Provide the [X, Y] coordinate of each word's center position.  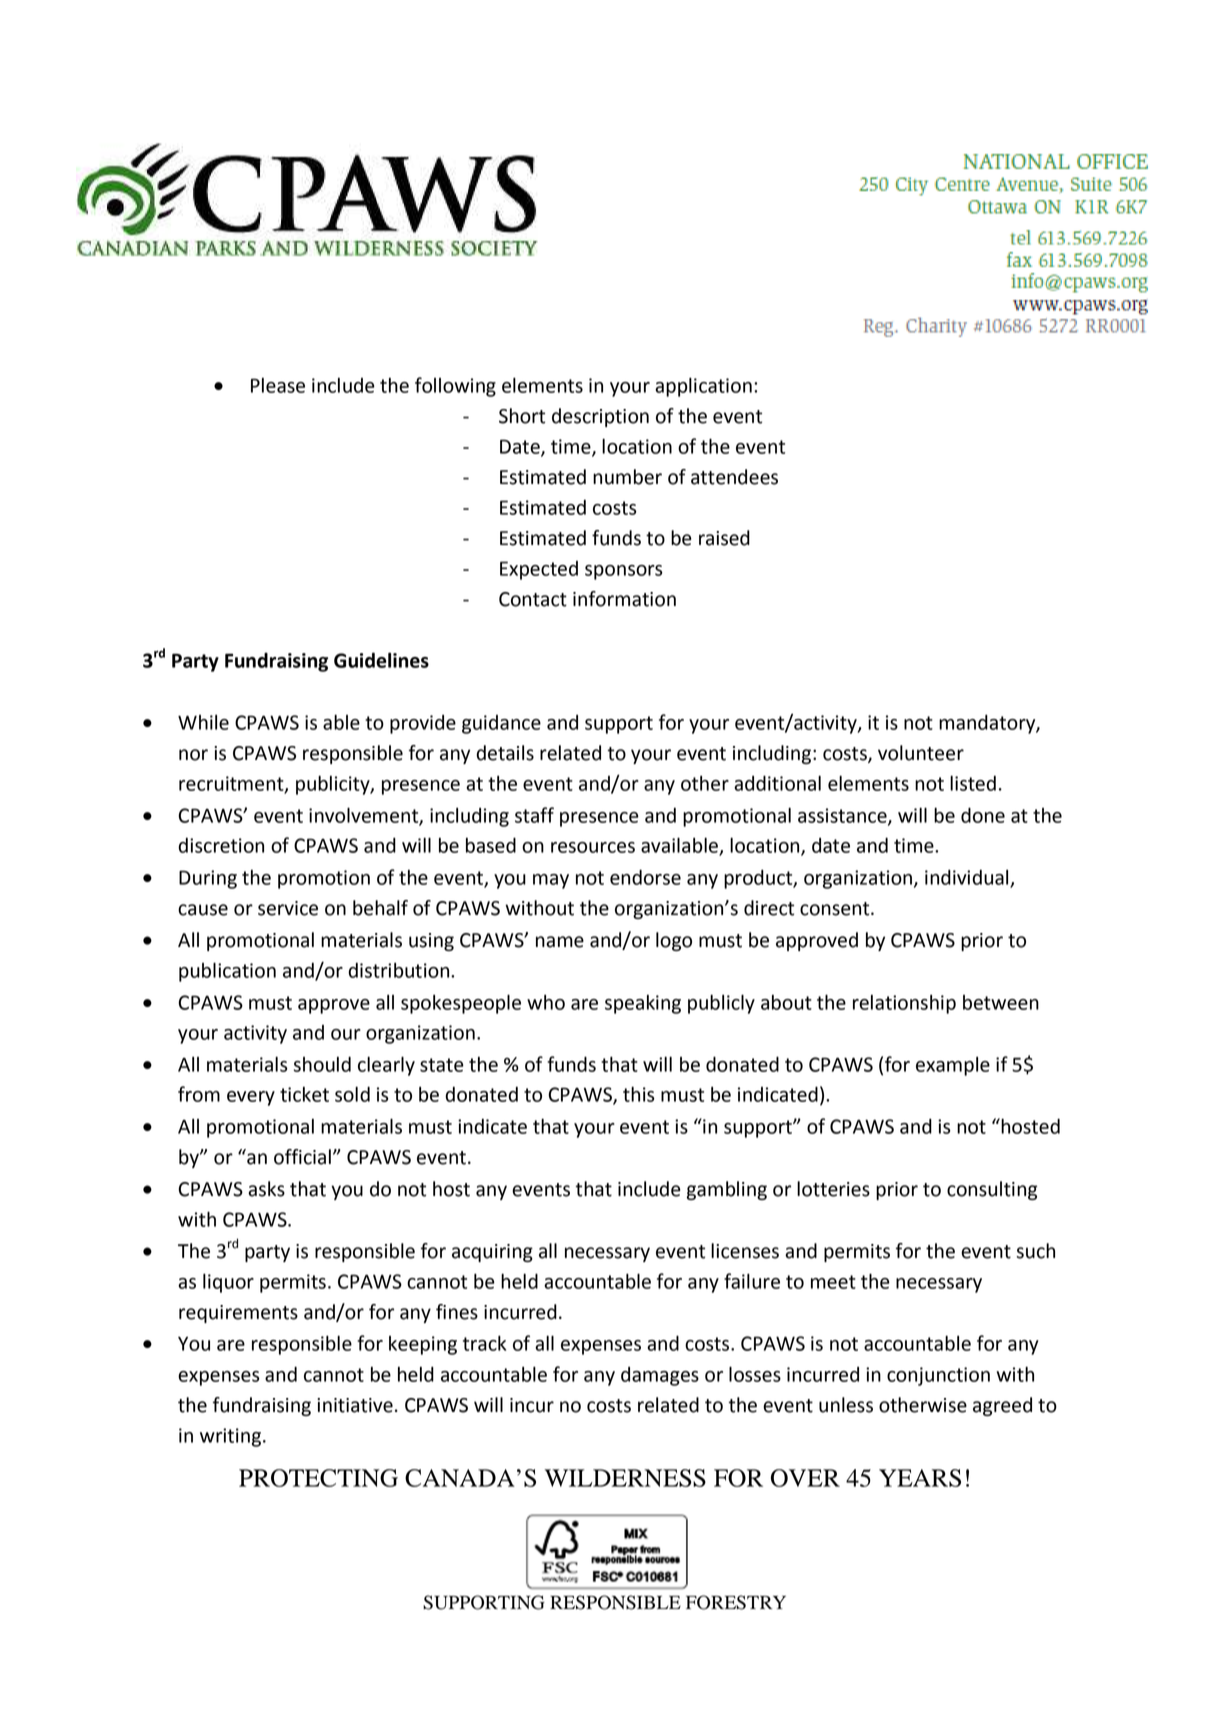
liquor [228, 1283]
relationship [904, 1004]
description [600, 417]
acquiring [492, 1253]
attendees [734, 477]
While [203, 722]
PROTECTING [318, 1478]
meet [833, 1282]
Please [278, 385]
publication [227, 972]
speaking [643, 1004]
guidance [501, 724]
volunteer [921, 753]
